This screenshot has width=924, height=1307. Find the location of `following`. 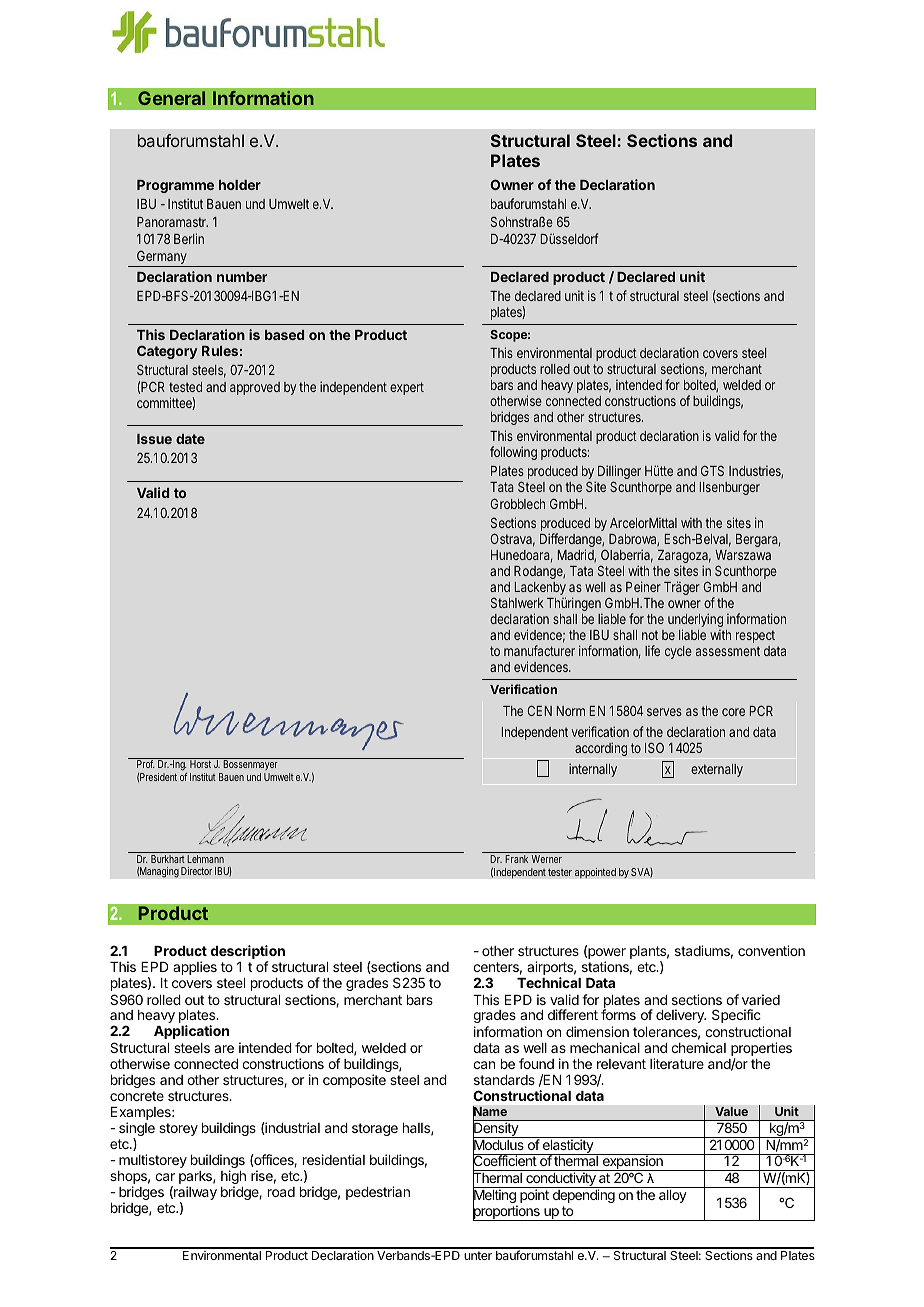

following is located at coordinates (513, 453).
